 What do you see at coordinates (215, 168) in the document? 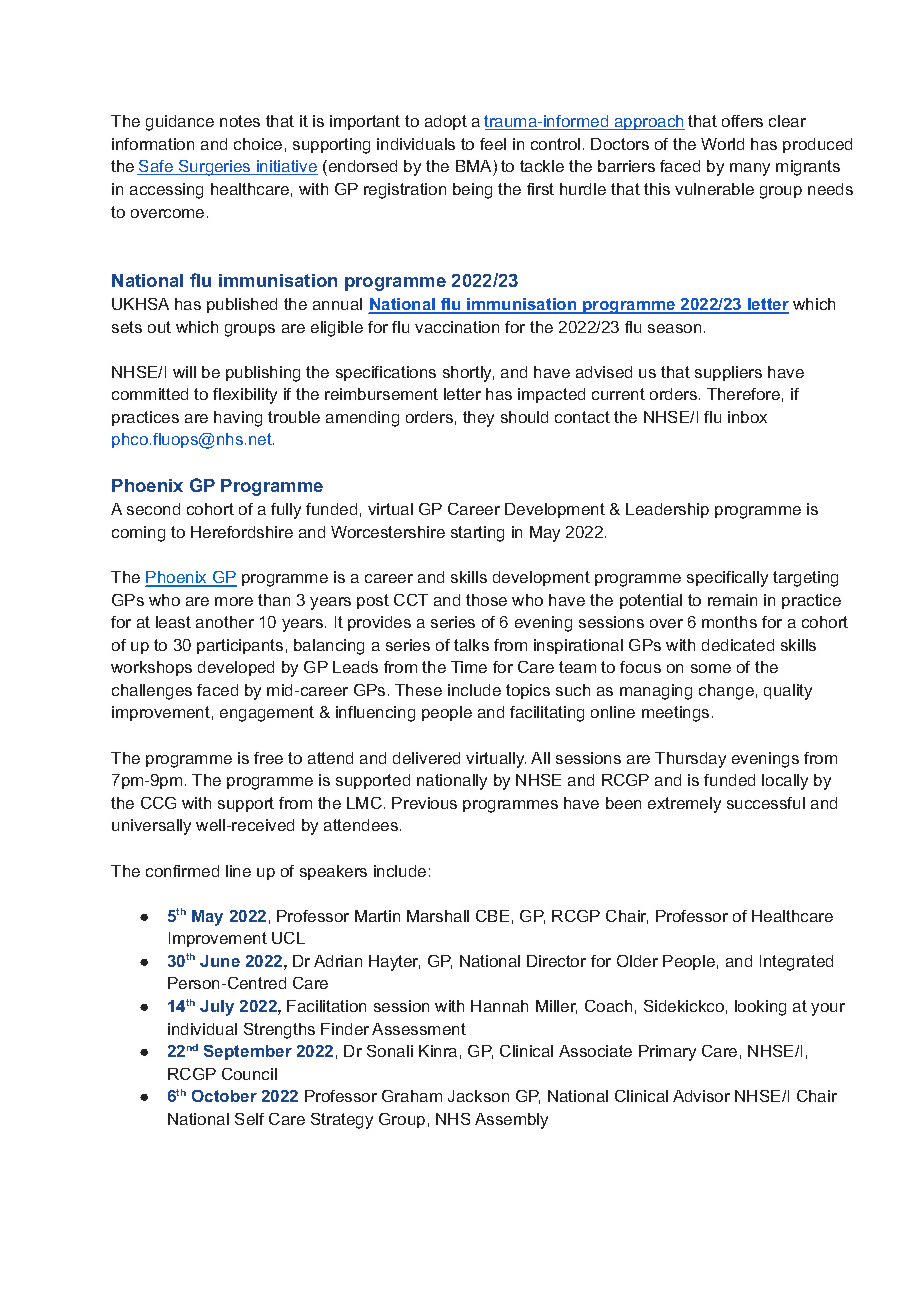
I see `Surgeries` at bounding box center [215, 168].
